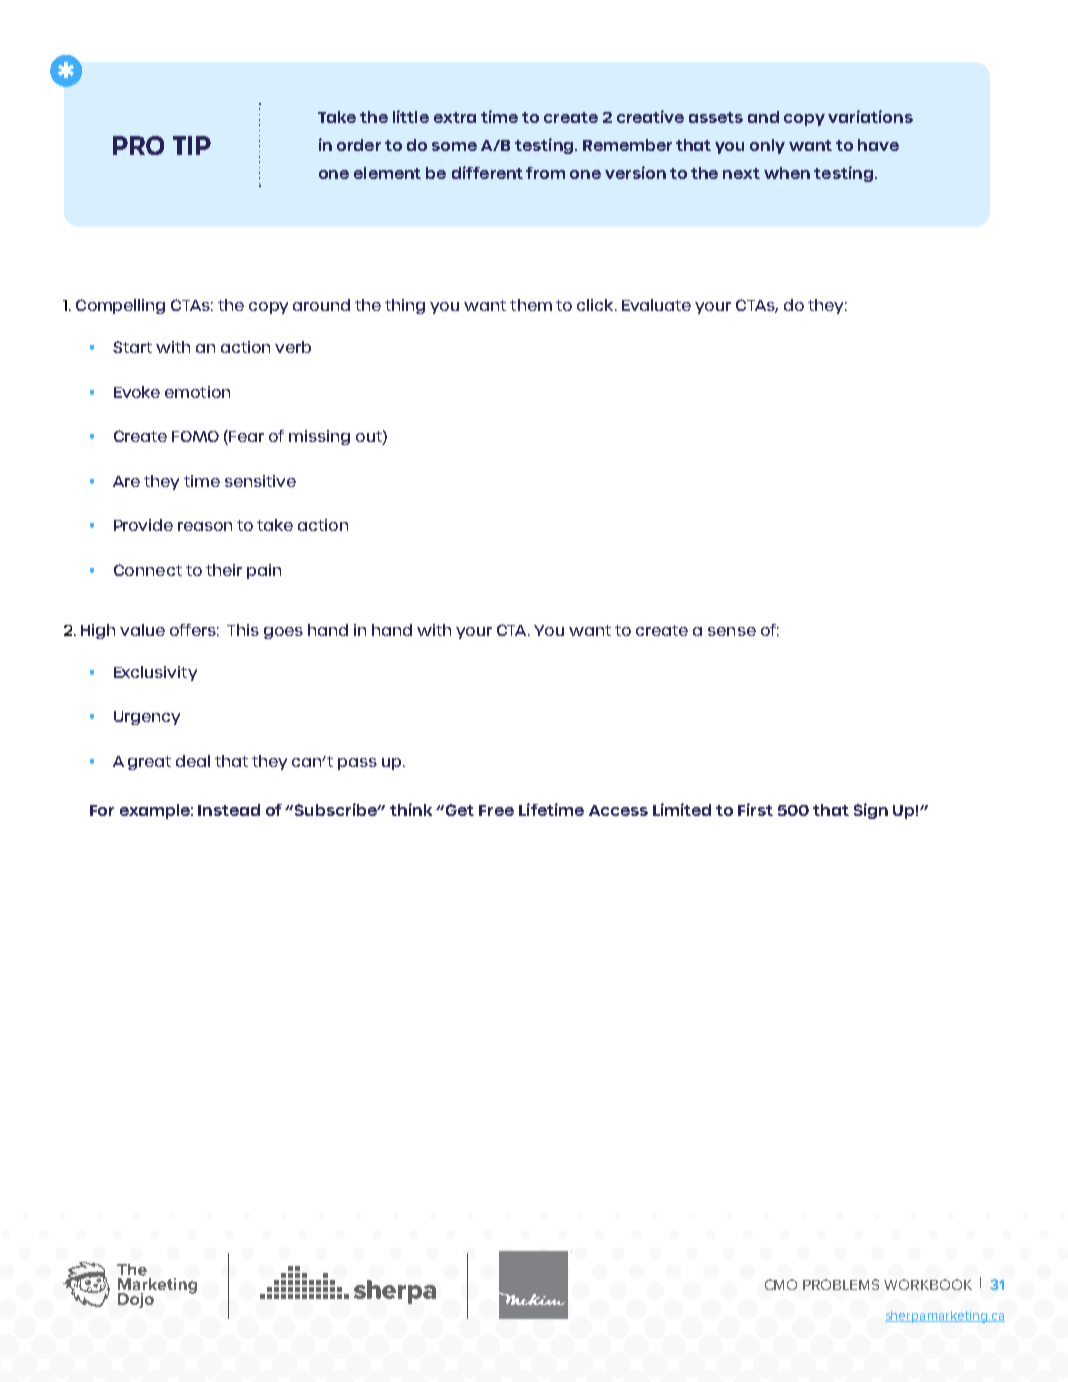  Describe the element at coordinates (781, 1284) in the screenshot. I see `CMO` at that location.
